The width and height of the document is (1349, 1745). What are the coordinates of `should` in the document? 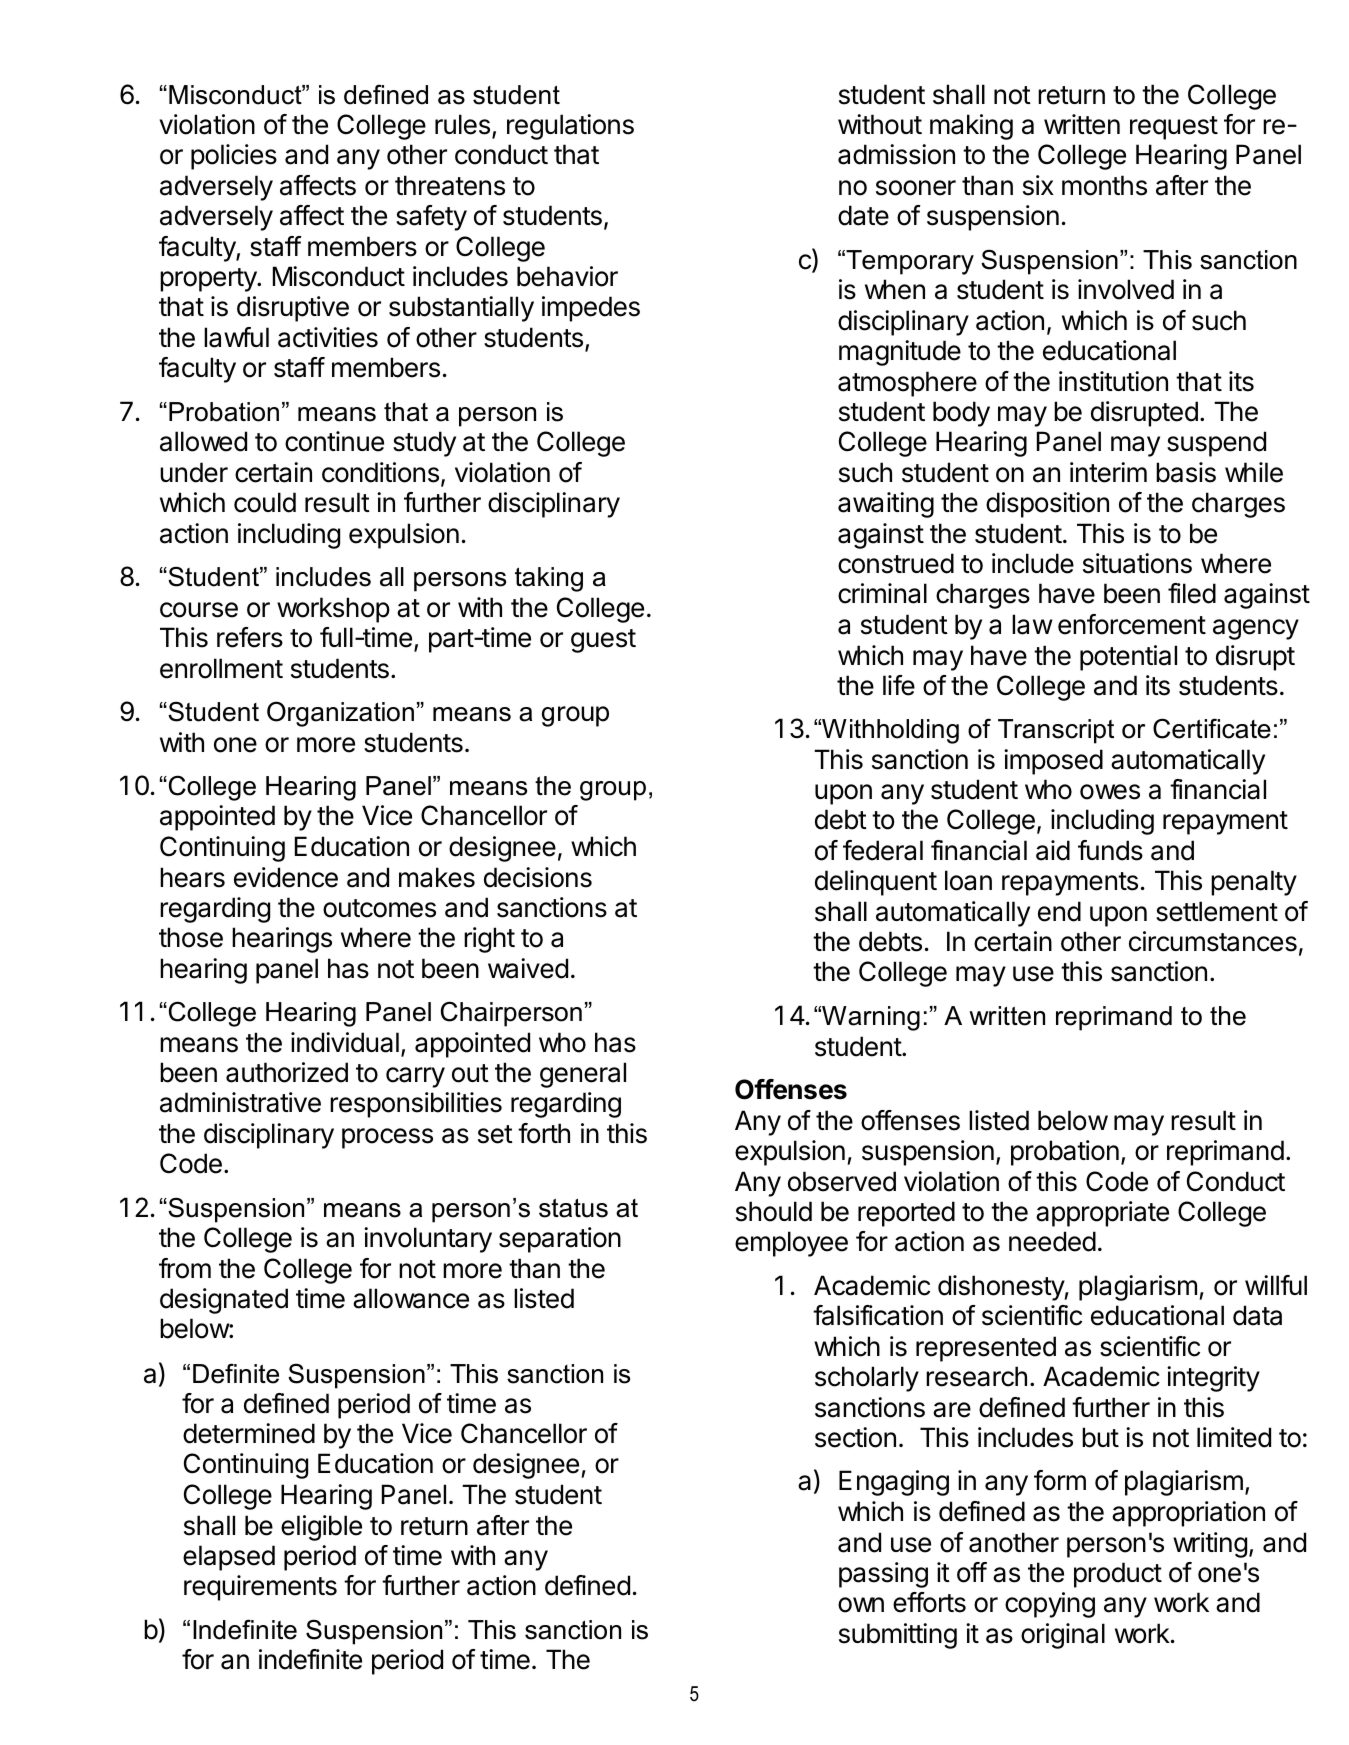 It's located at (774, 1211).
